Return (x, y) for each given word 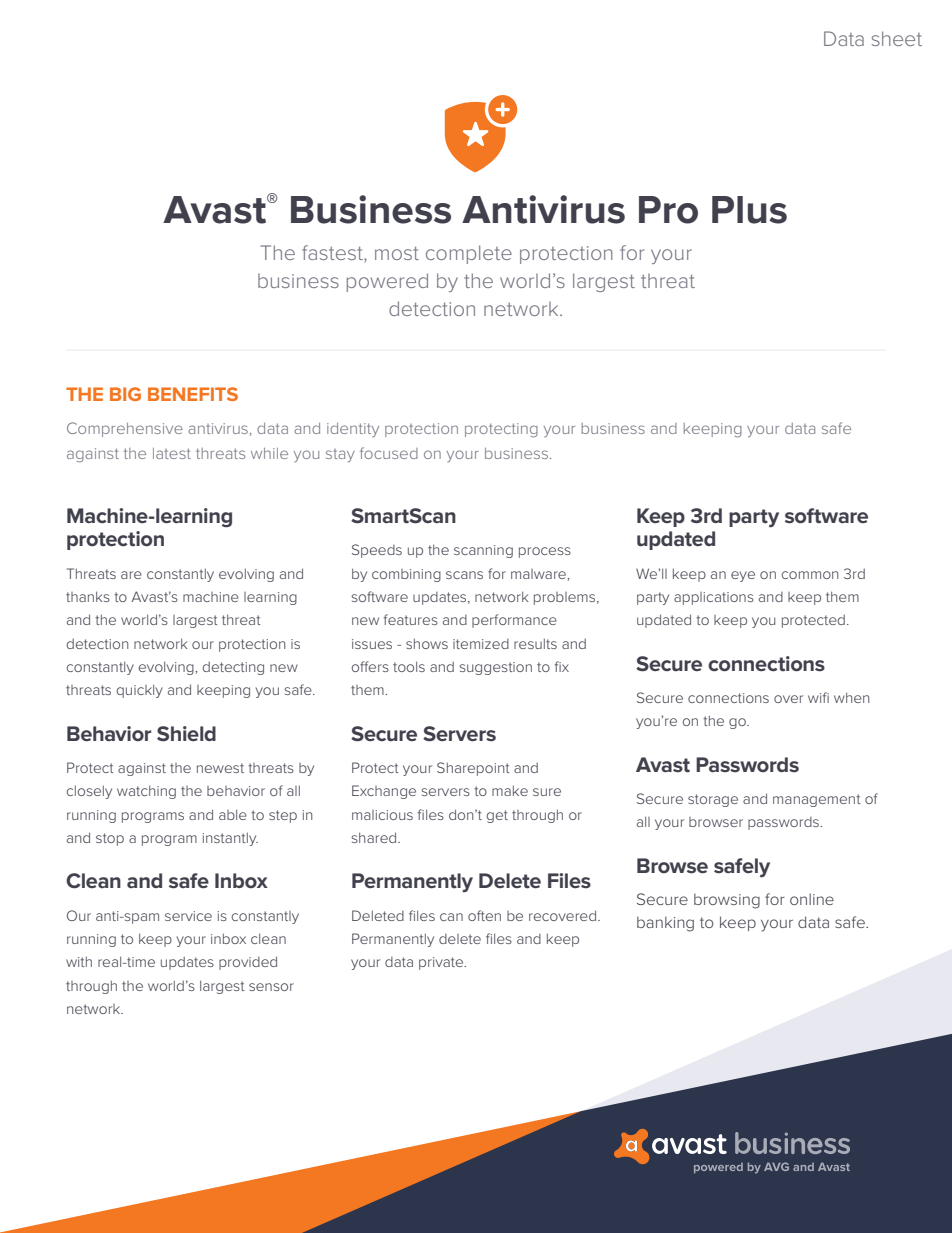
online (812, 899)
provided (248, 963)
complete (469, 254)
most (397, 253)
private (442, 963)
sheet (897, 38)
